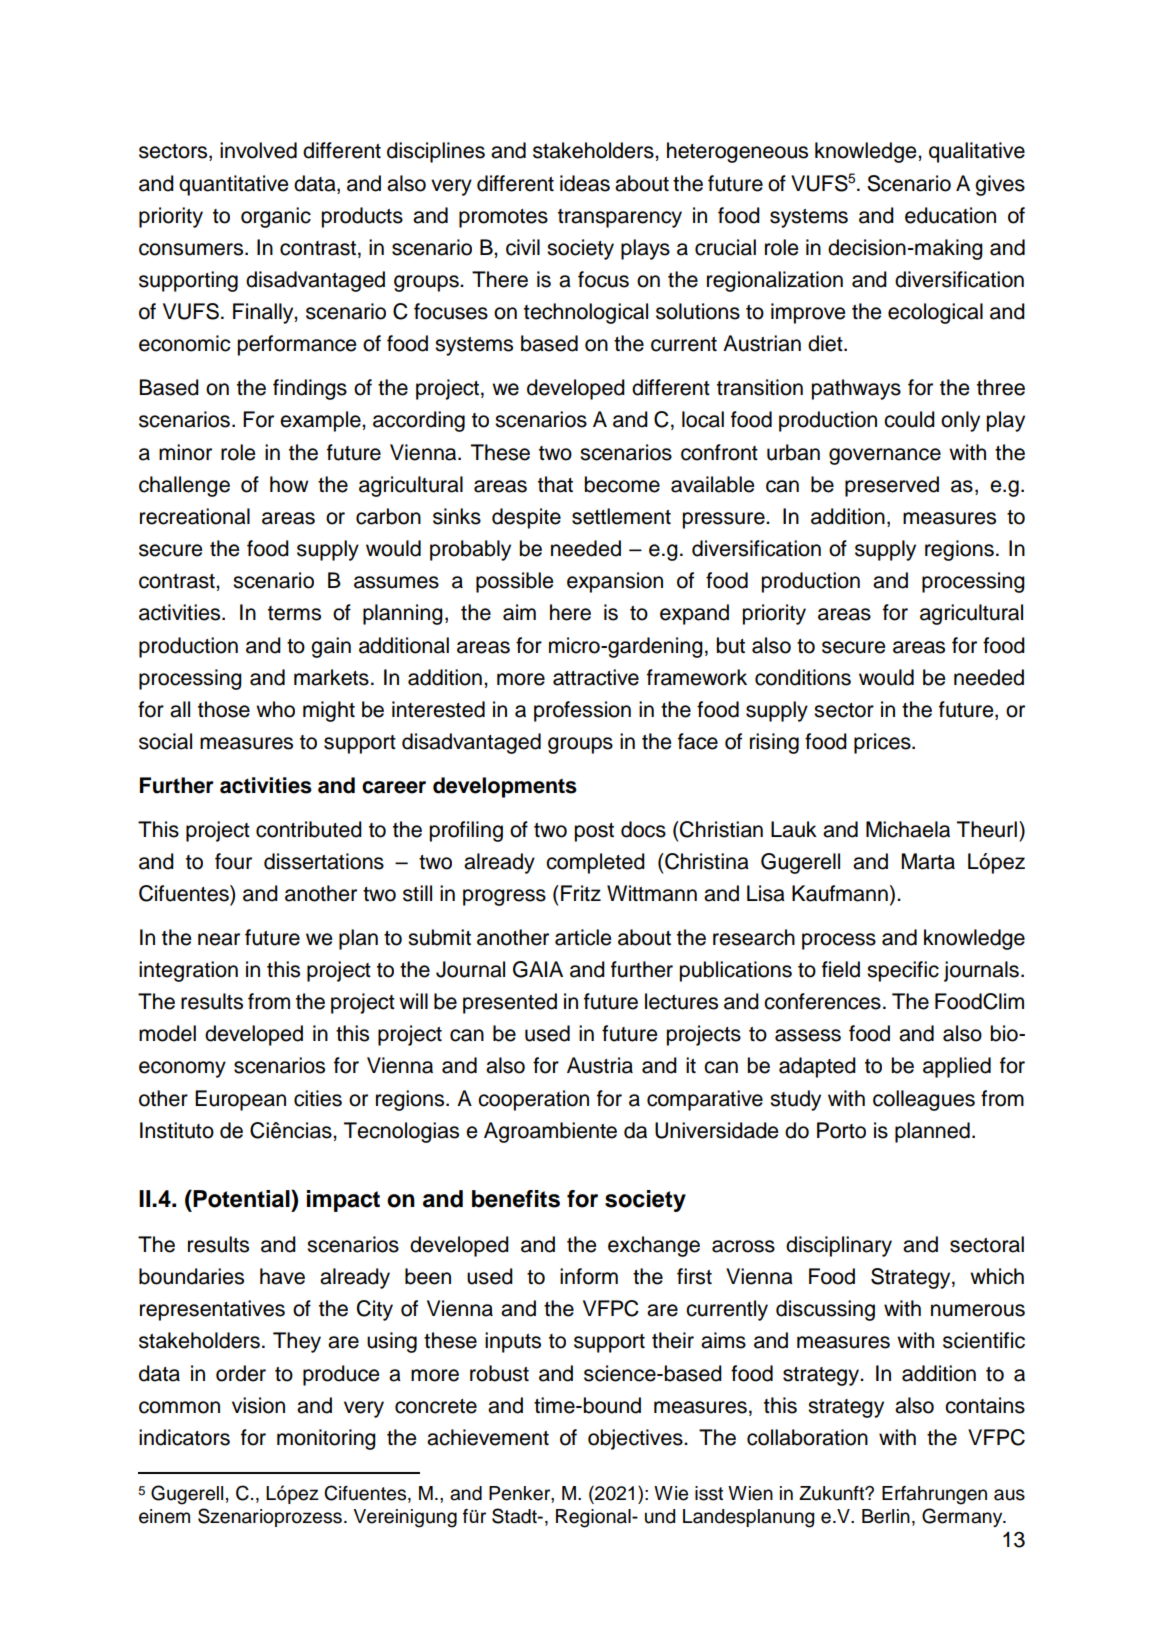 The width and height of the page is (1164, 1646). I want to click on conditions, so click(803, 677).
